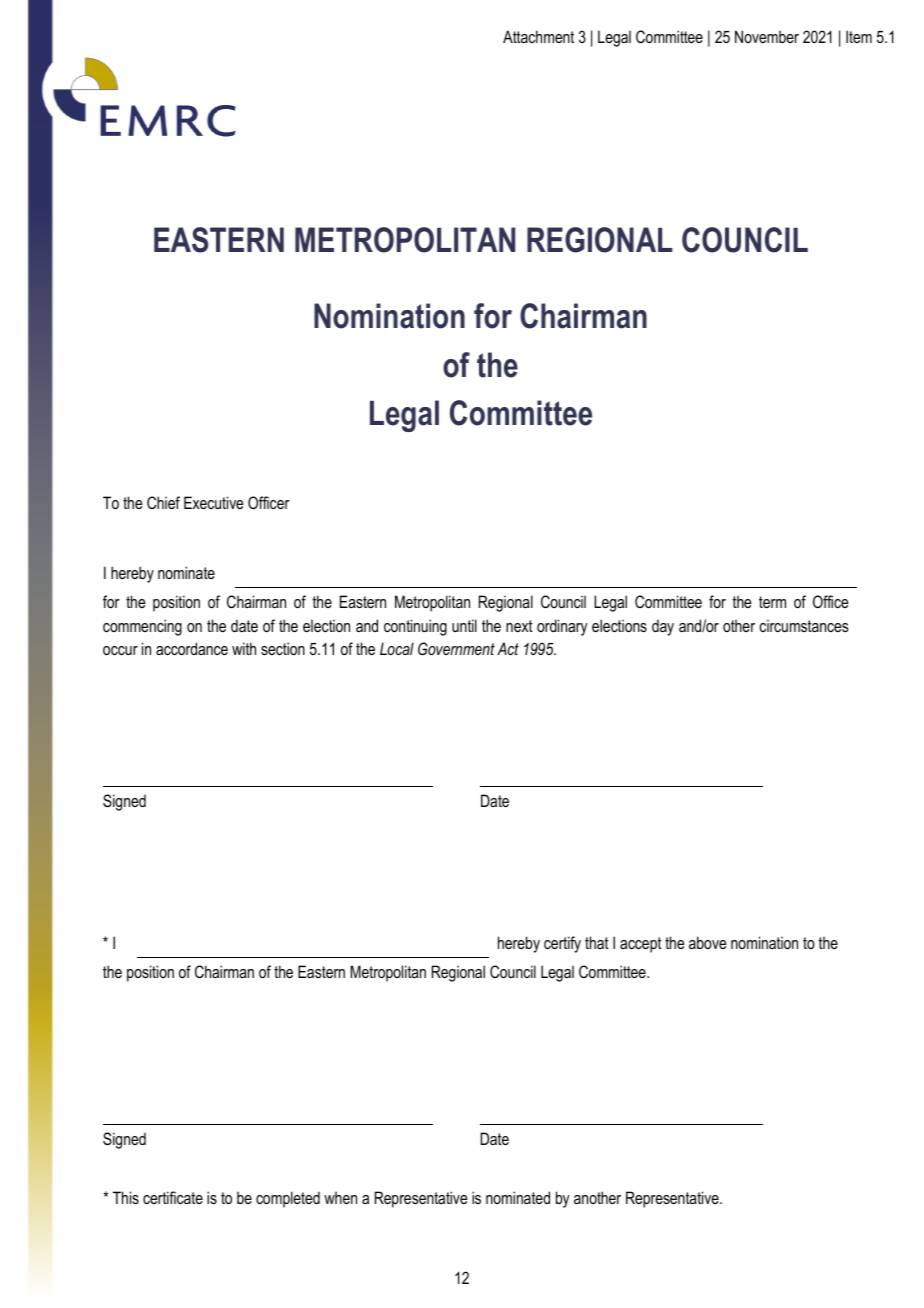 Image resolution: width=924 pixels, height=1308 pixels. What do you see at coordinates (562, 944) in the screenshot?
I see `certify` at bounding box center [562, 944].
